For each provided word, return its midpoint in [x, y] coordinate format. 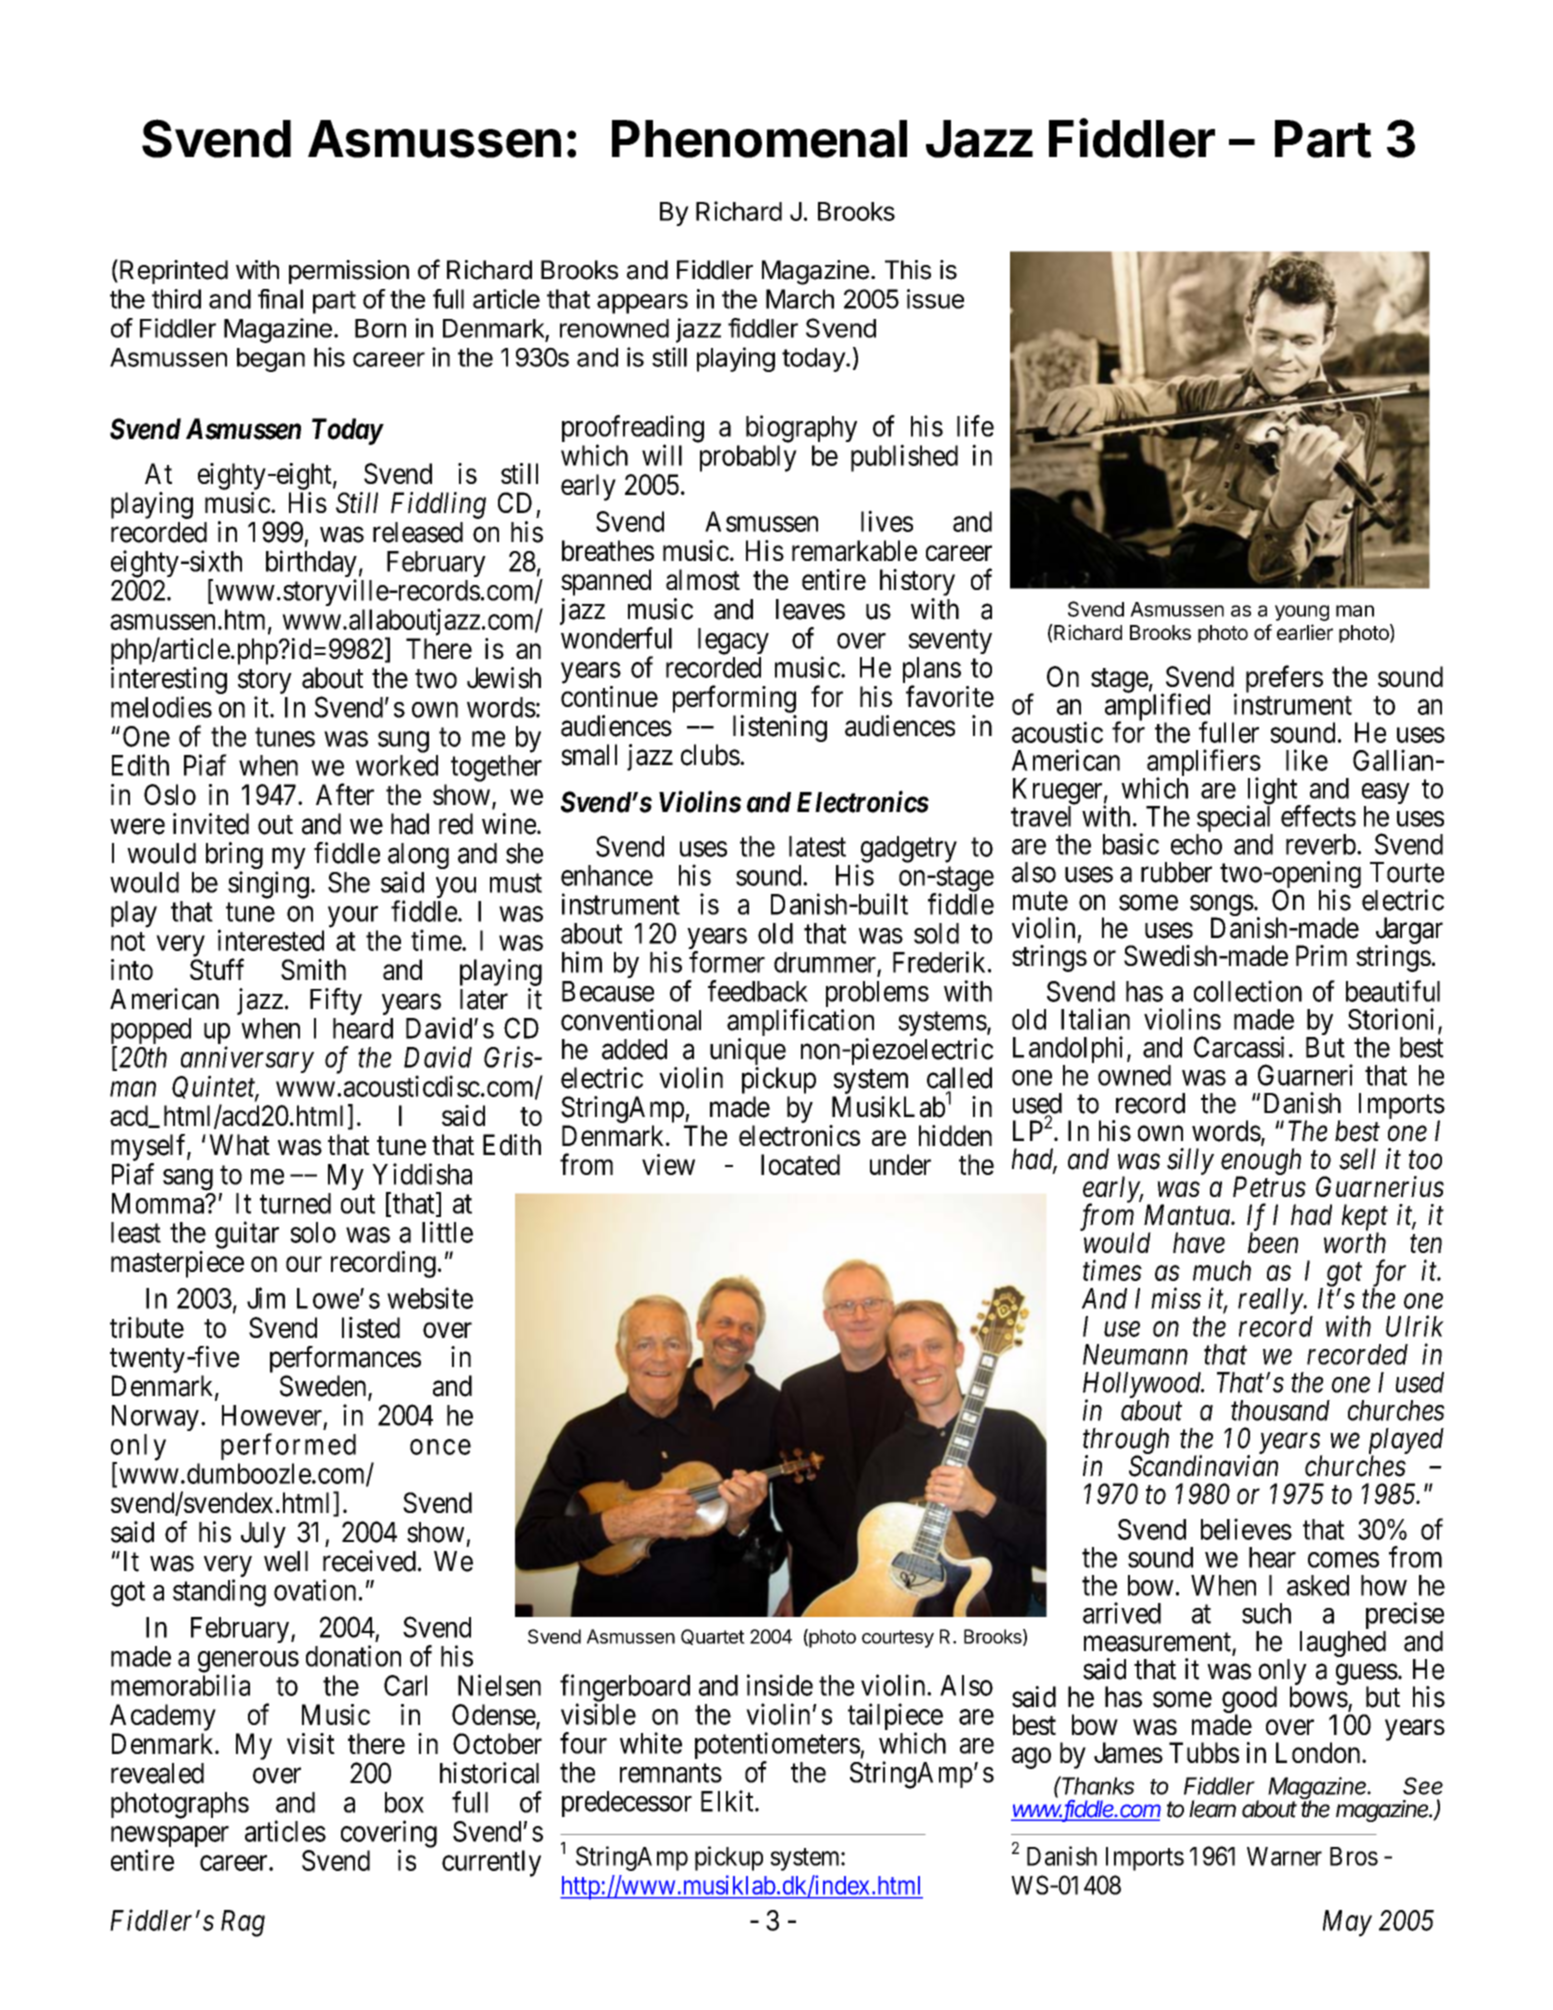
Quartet [713, 1637]
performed [288, 1446]
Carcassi [1239, 1047]
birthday [311, 565]
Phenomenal [759, 139]
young [1302, 613]
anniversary [247, 1061]
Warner [1284, 1856]
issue [935, 299]
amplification [800, 1024]
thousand [1280, 1410]
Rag [243, 1923]
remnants [671, 1773]
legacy [733, 641]
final [280, 299]
